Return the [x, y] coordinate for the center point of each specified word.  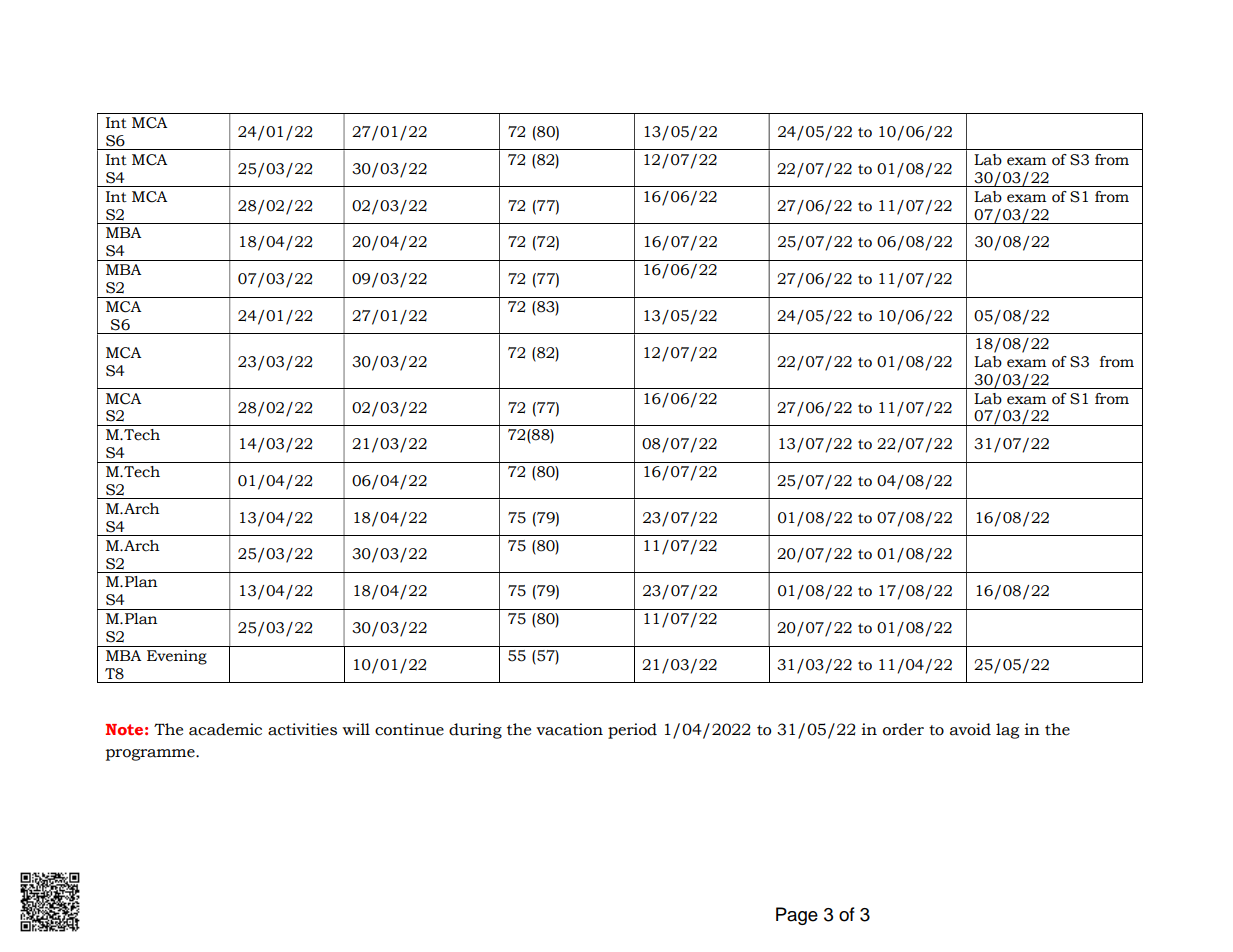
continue [409, 729]
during [475, 731]
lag [1007, 731]
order [903, 729]
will [356, 729]
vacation [569, 729]
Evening [177, 657]
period [632, 731]
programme [151, 755]
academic [225, 729]
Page [797, 916]
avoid [970, 729]
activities [302, 729]
